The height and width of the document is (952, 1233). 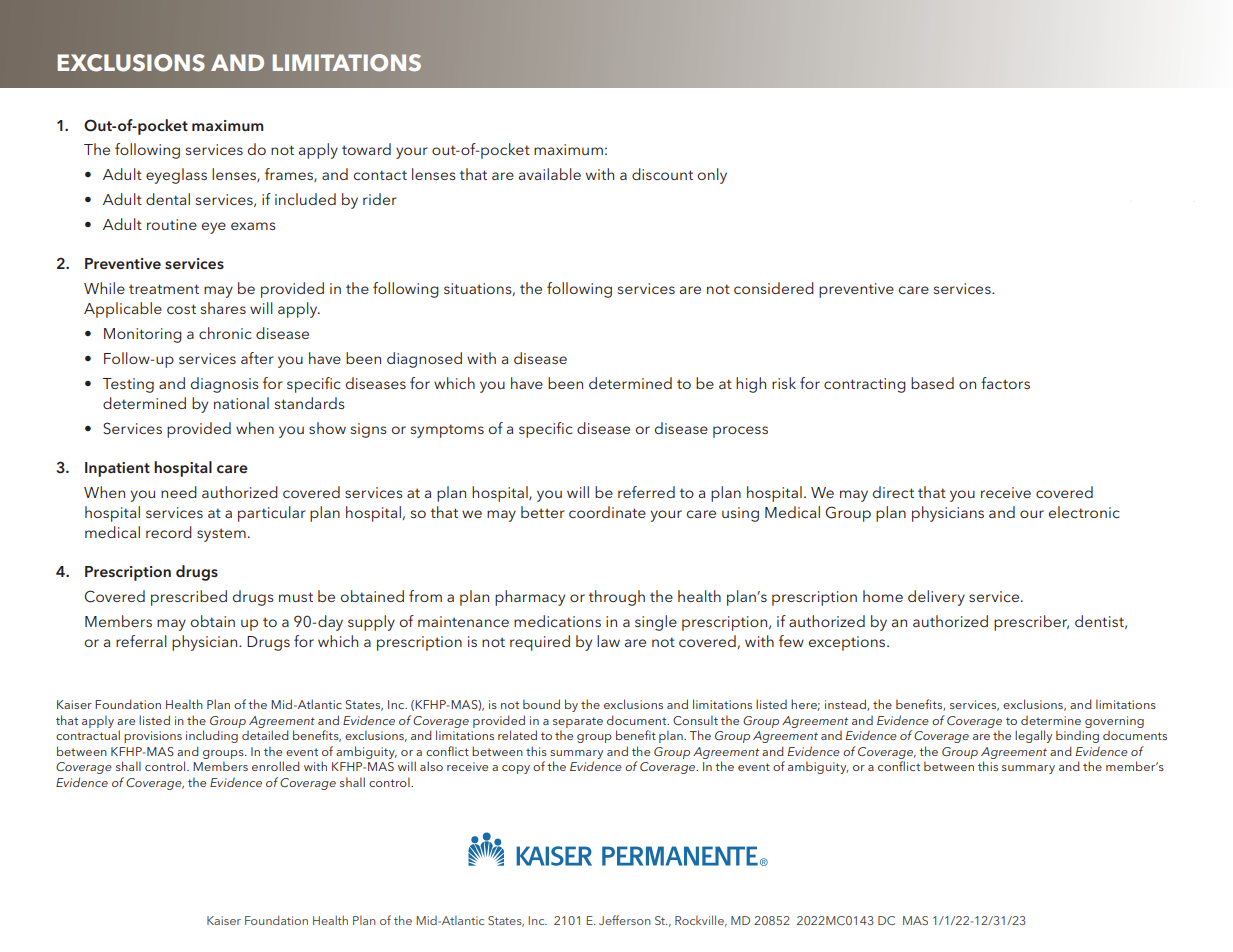 What do you see at coordinates (646, 492) in the document?
I see `referred` at bounding box center [646, 492].
